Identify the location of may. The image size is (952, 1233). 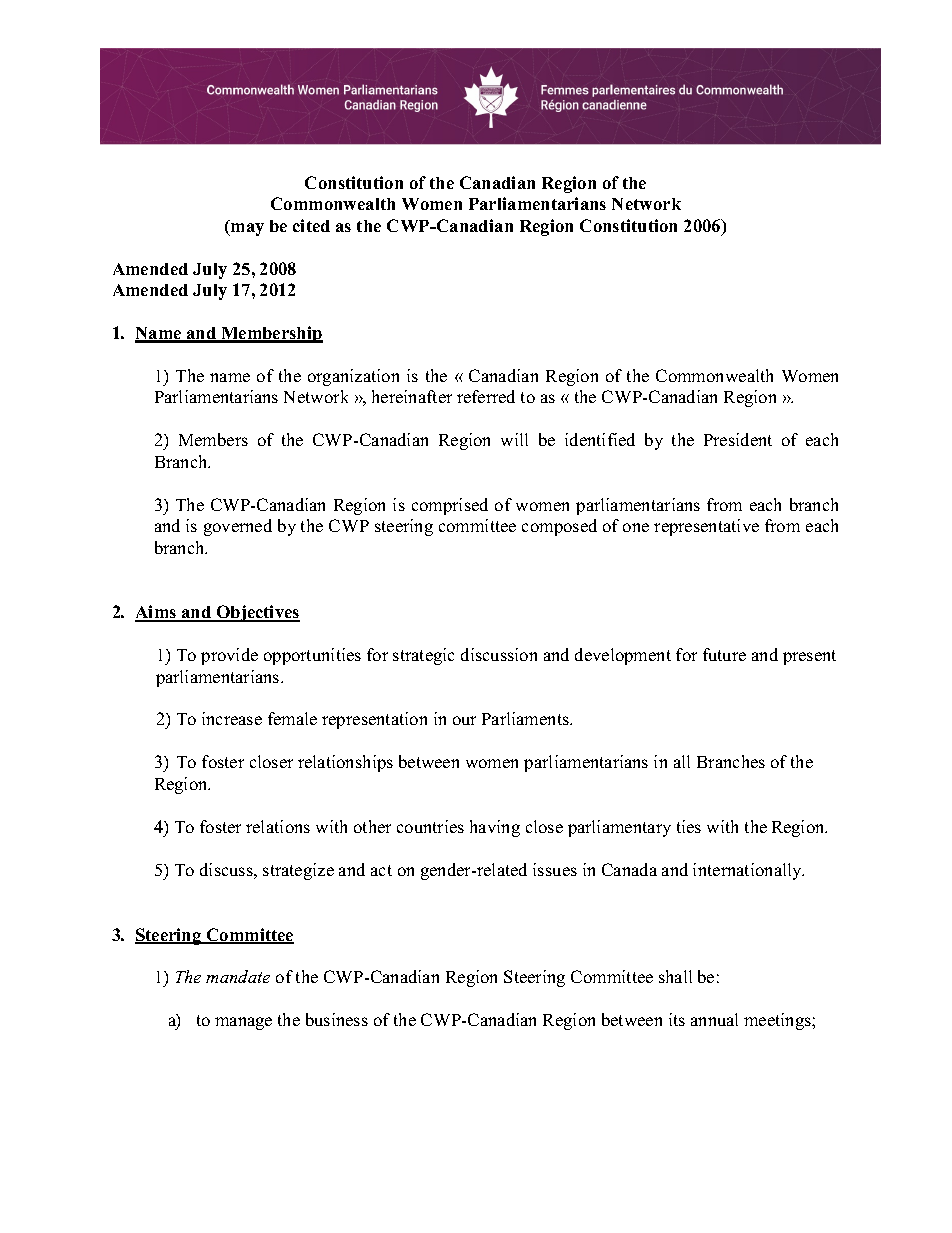
(246, 229).
